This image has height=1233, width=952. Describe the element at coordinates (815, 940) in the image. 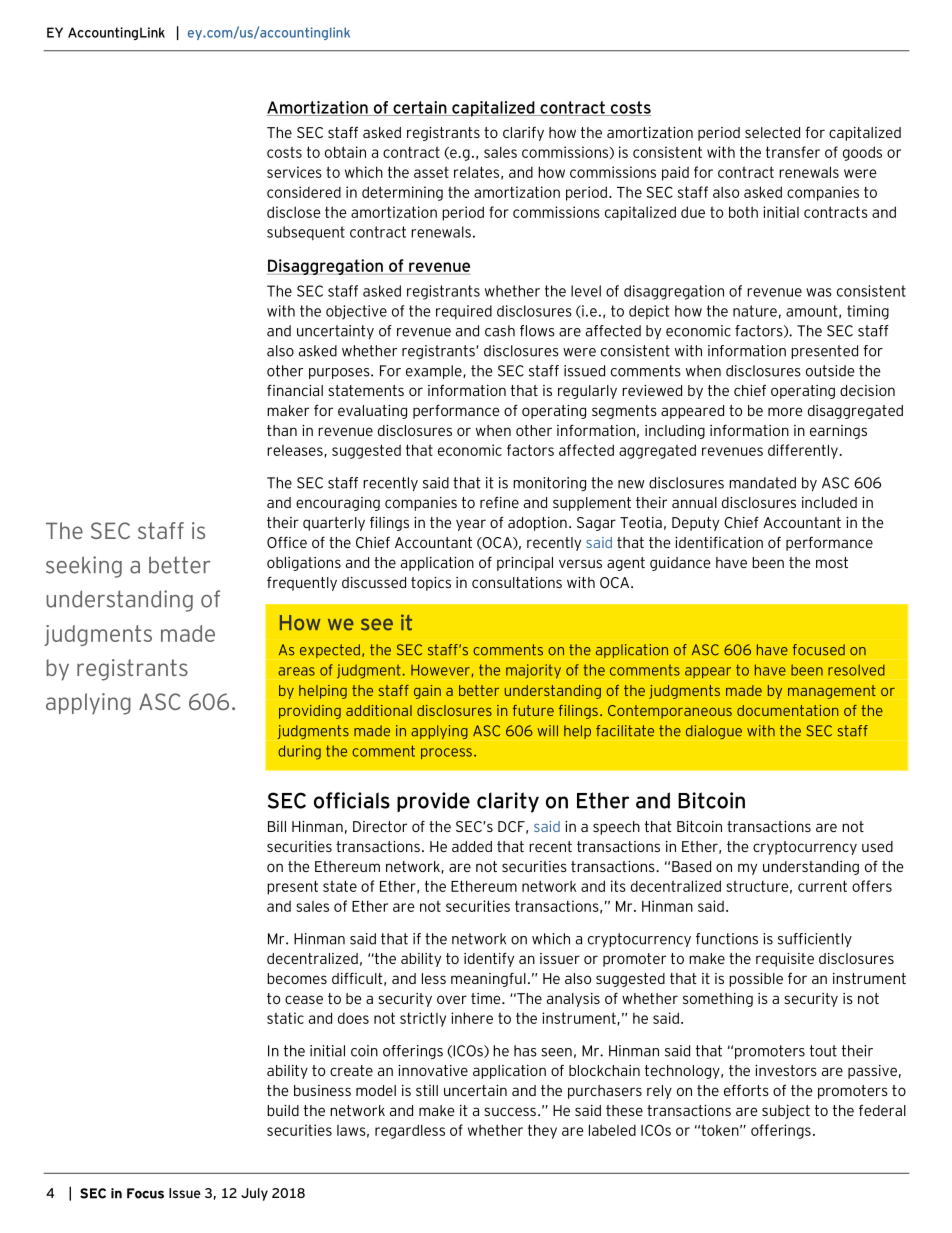

I see `sufficiently` at that location.
